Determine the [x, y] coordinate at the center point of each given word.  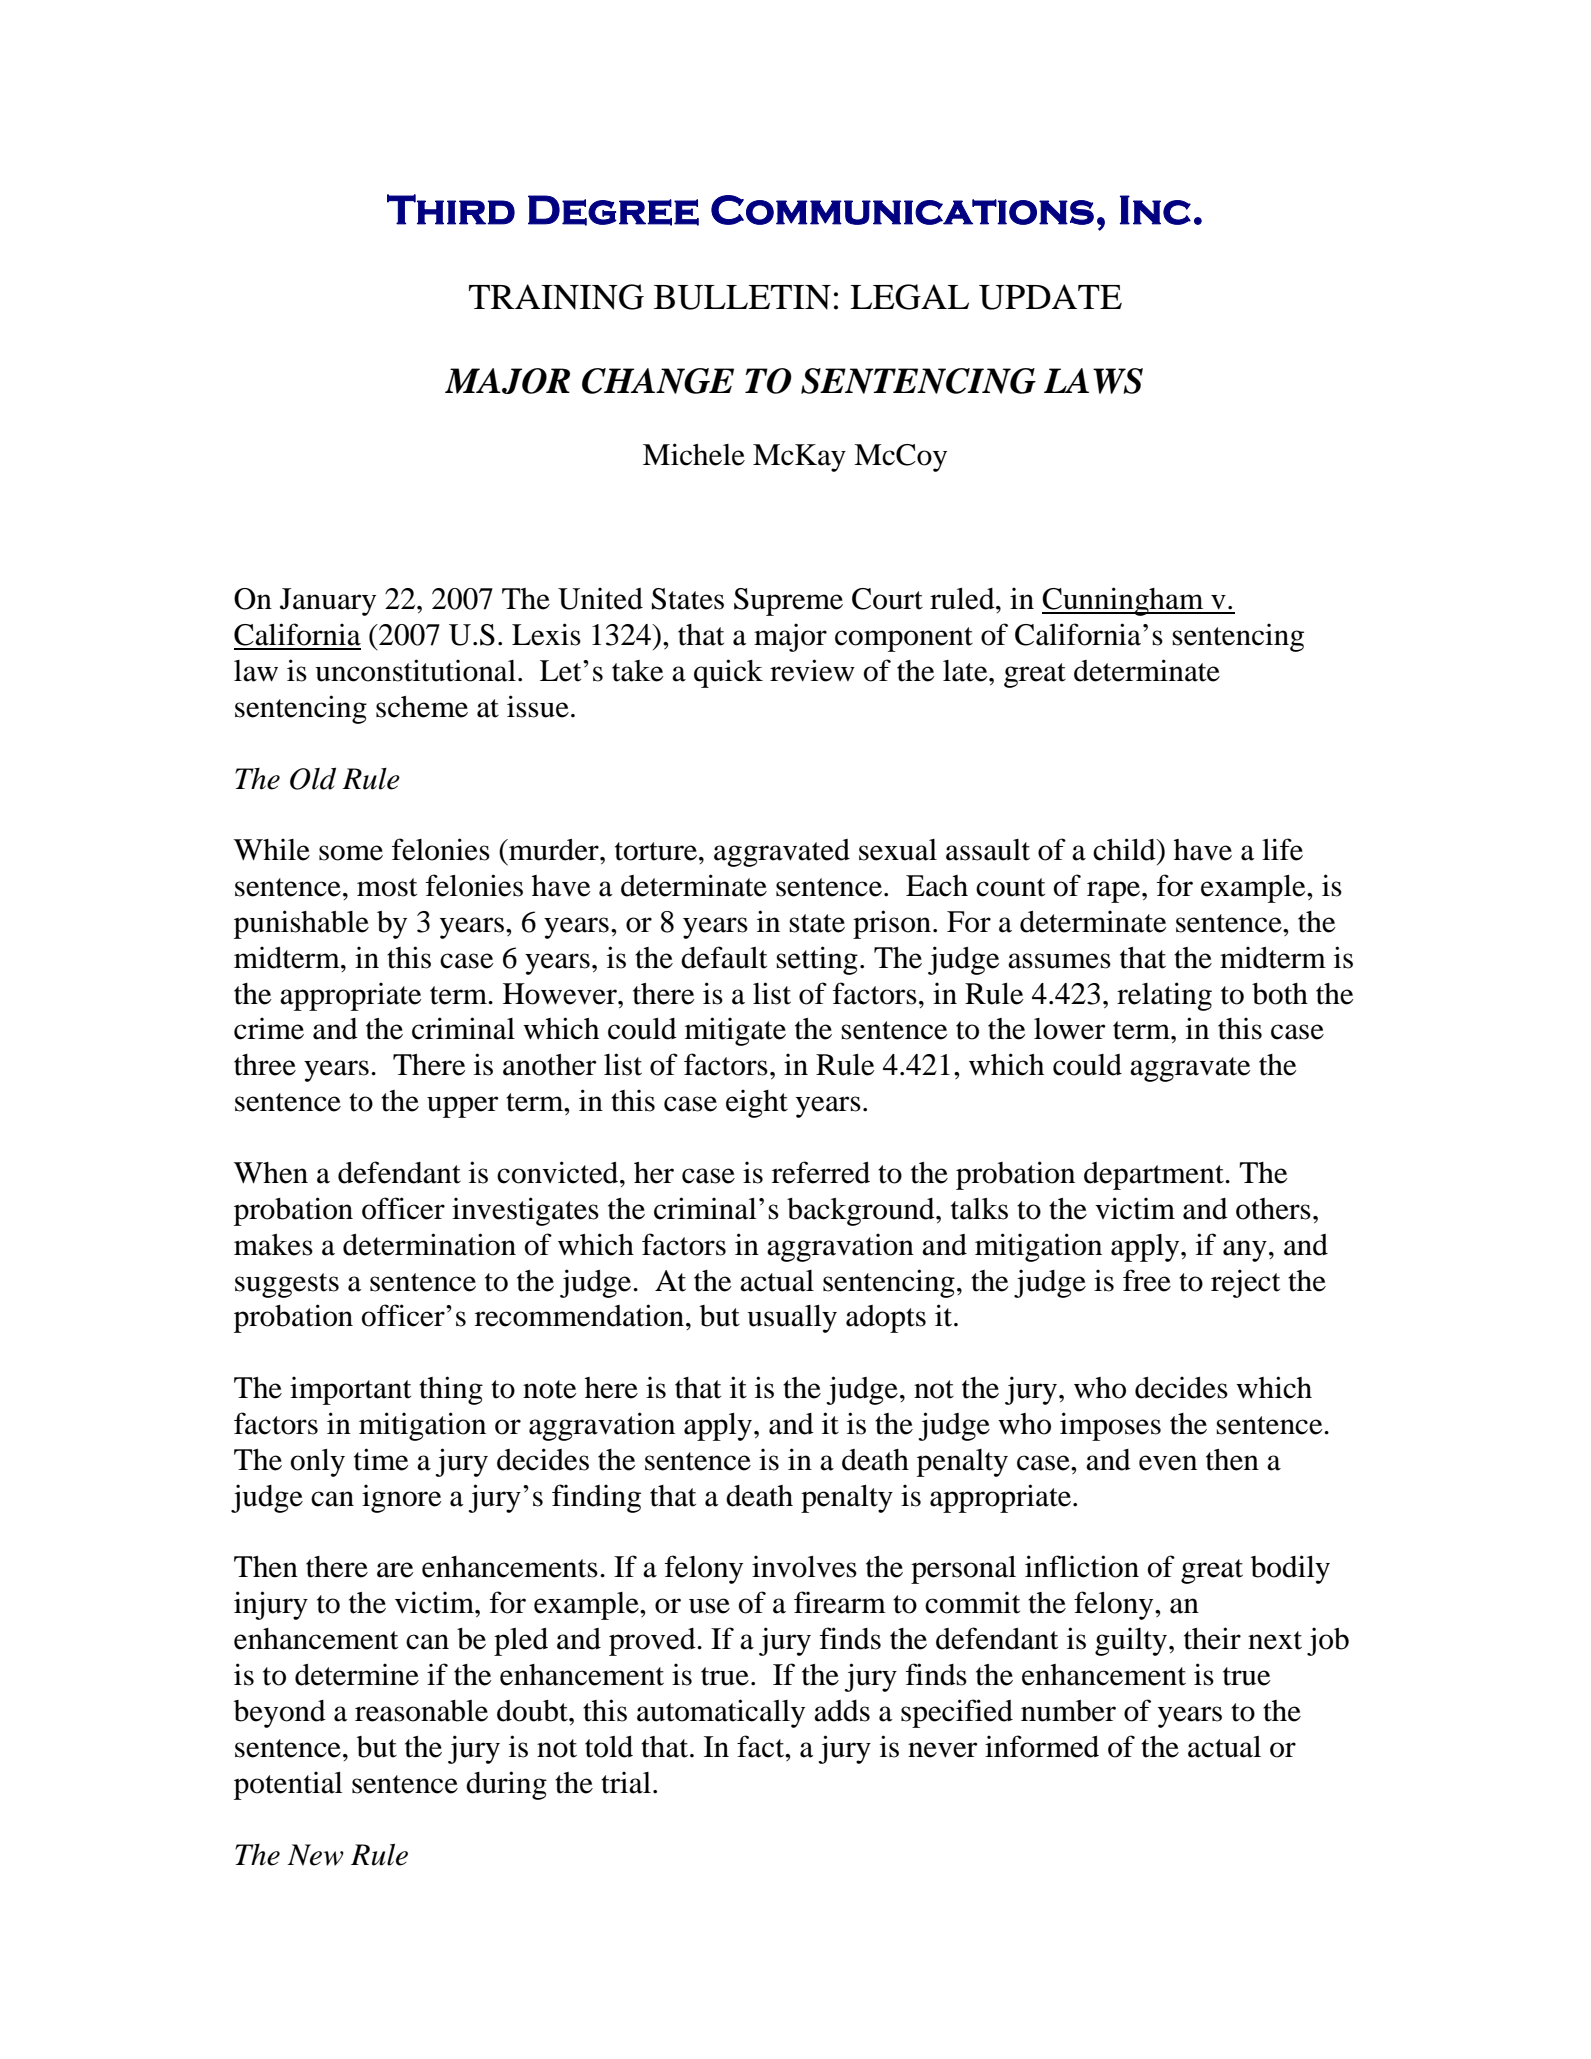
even [1168, 1463]
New [315, 1855]
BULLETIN [742, 297]
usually [792, 1319]
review [812, 670]
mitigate [735, 1031]
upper [463, 1107]
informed [1042, 1746]
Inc [1155, 210]
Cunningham [1124, 601]
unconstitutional [415, 670]
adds [842, 1711]
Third [451, 209]
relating [1164, 996]
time [381, 1459]
